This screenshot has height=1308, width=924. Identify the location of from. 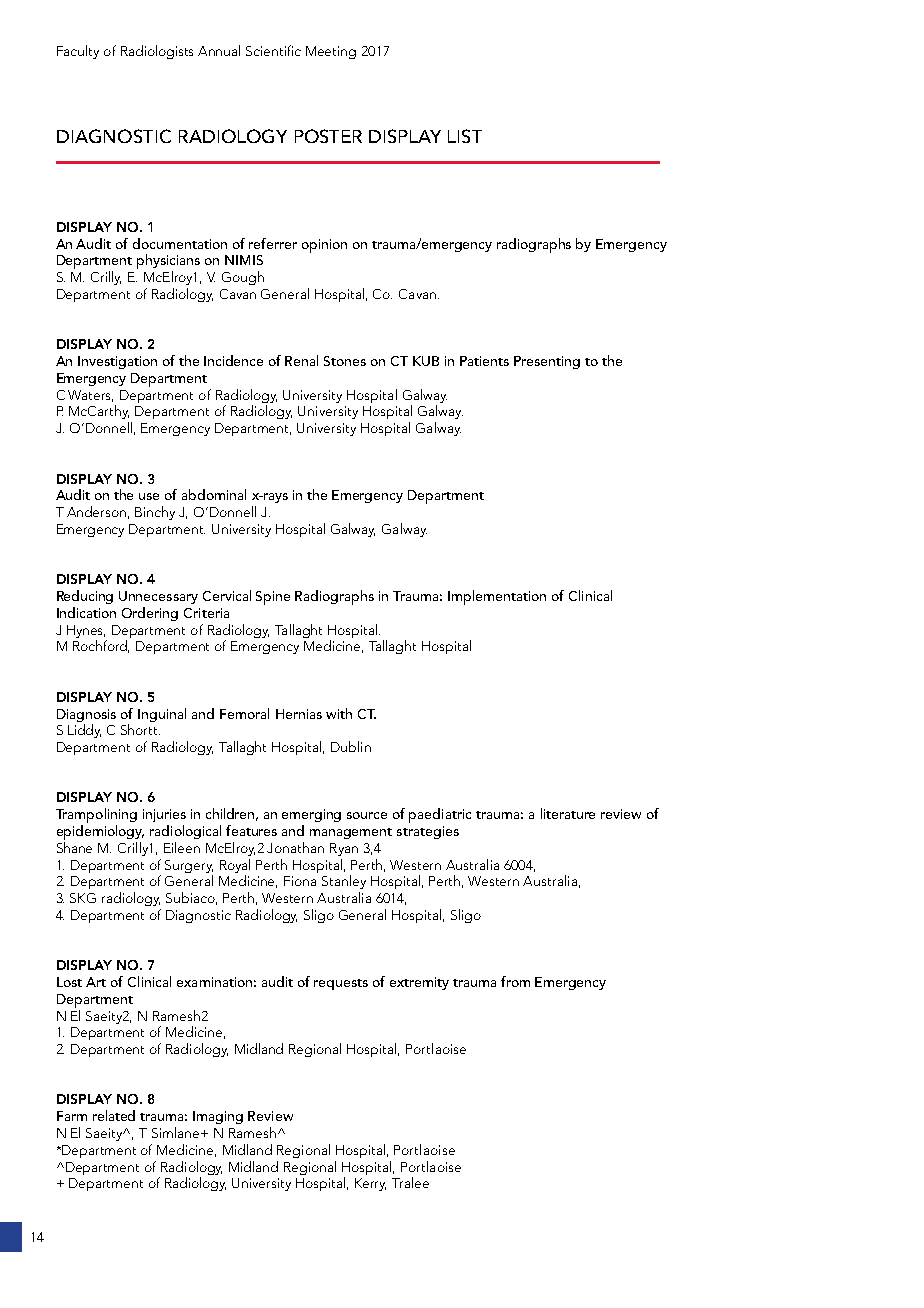
(515, 981).
